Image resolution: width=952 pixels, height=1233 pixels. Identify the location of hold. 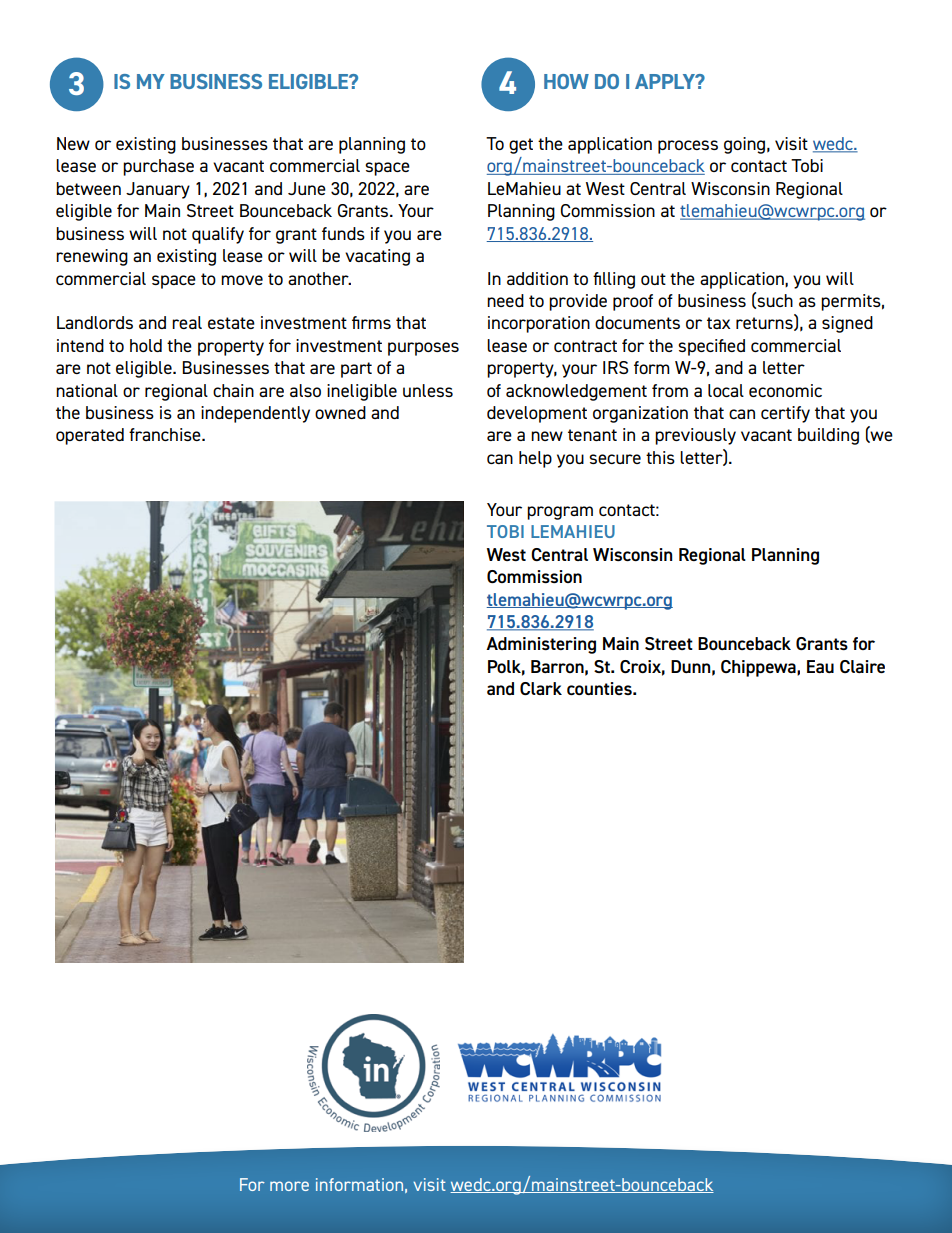
(146, 345).
